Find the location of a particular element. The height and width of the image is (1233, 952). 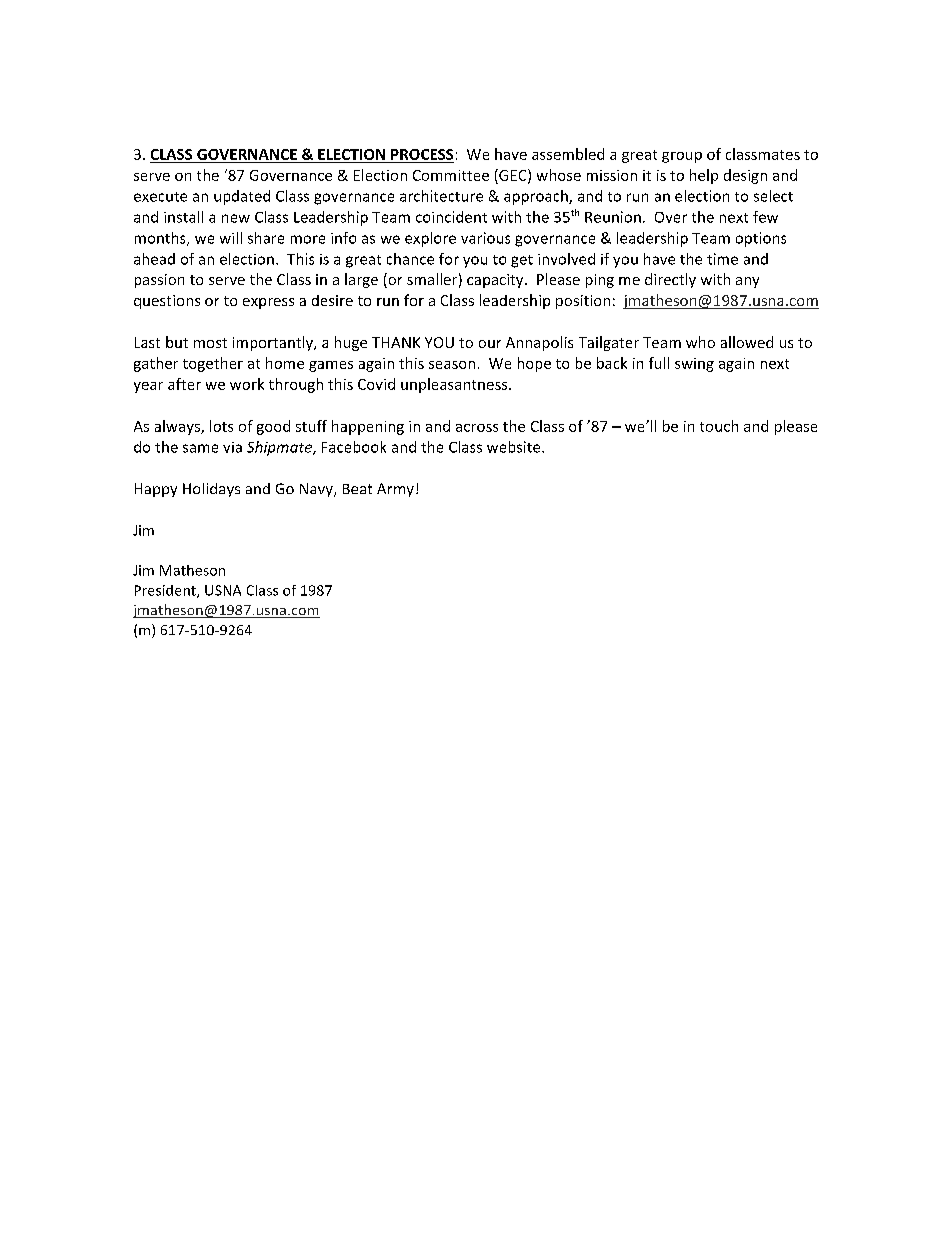

President is located at coordinates (166, 591).
